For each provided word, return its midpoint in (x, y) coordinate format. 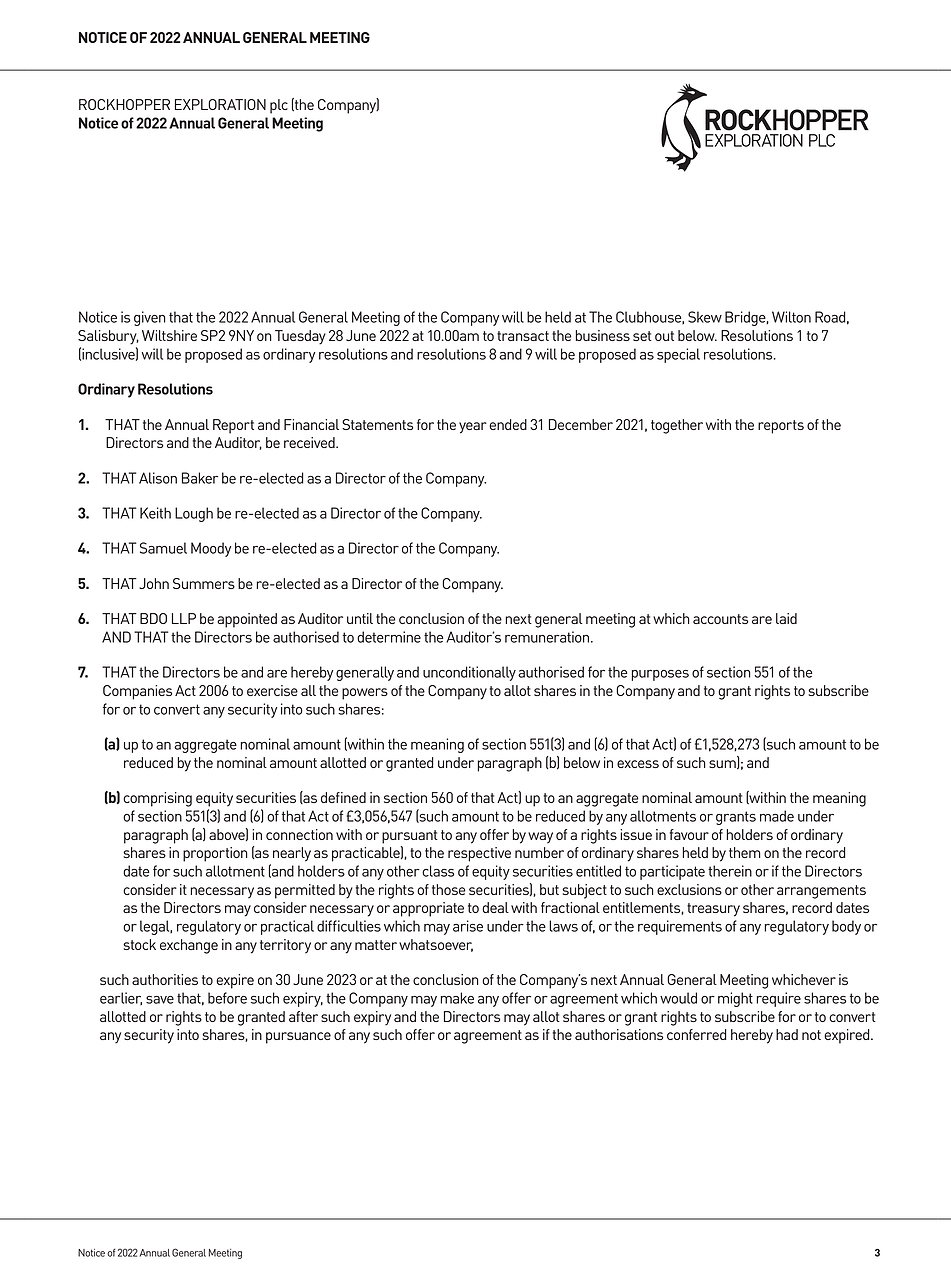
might (735, 999)
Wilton (791, 317)
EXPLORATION (220, 104)
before (227, 998)
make (457, 998)
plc (279, 106)
